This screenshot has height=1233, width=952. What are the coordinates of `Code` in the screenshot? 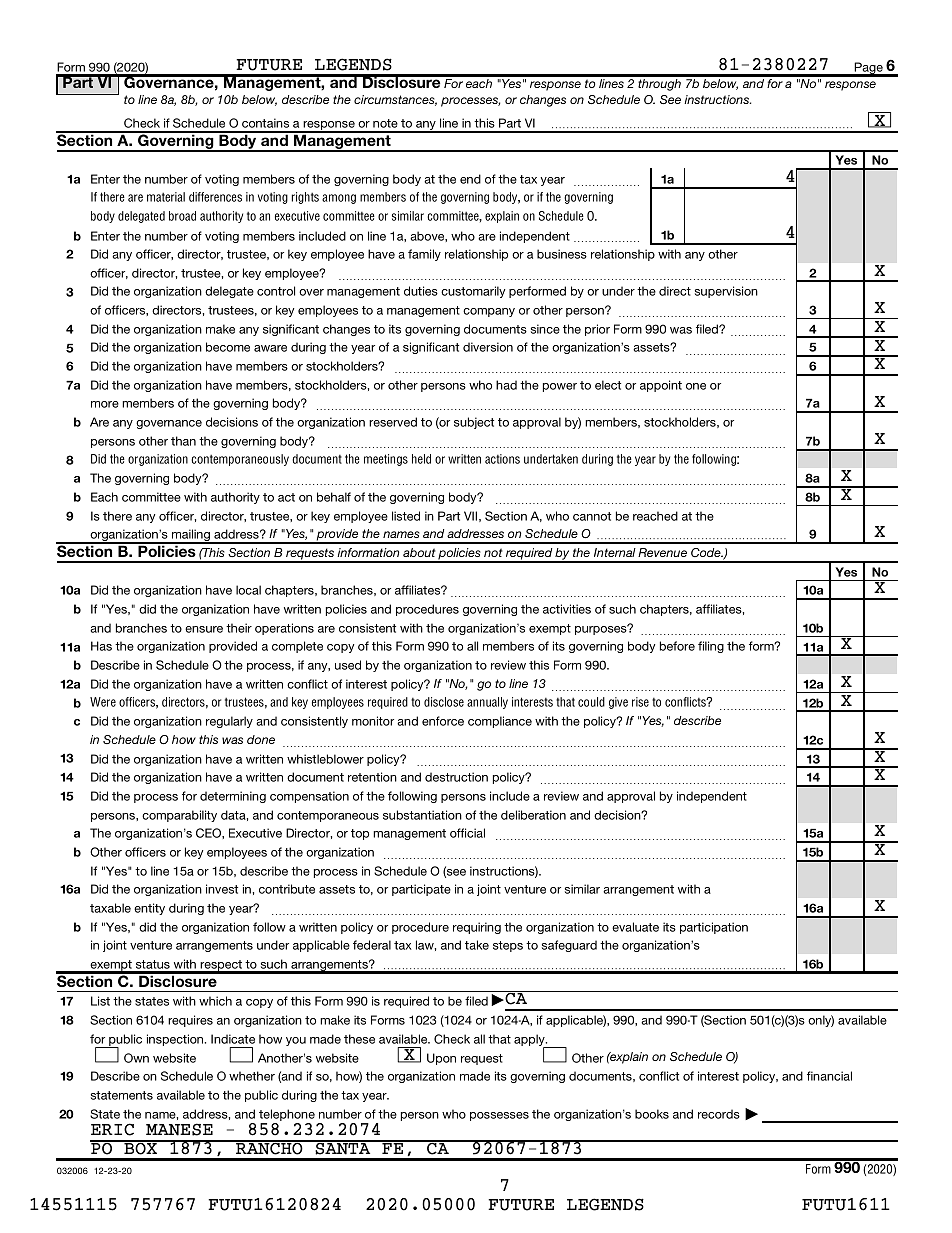 It's located at (707, 552).
